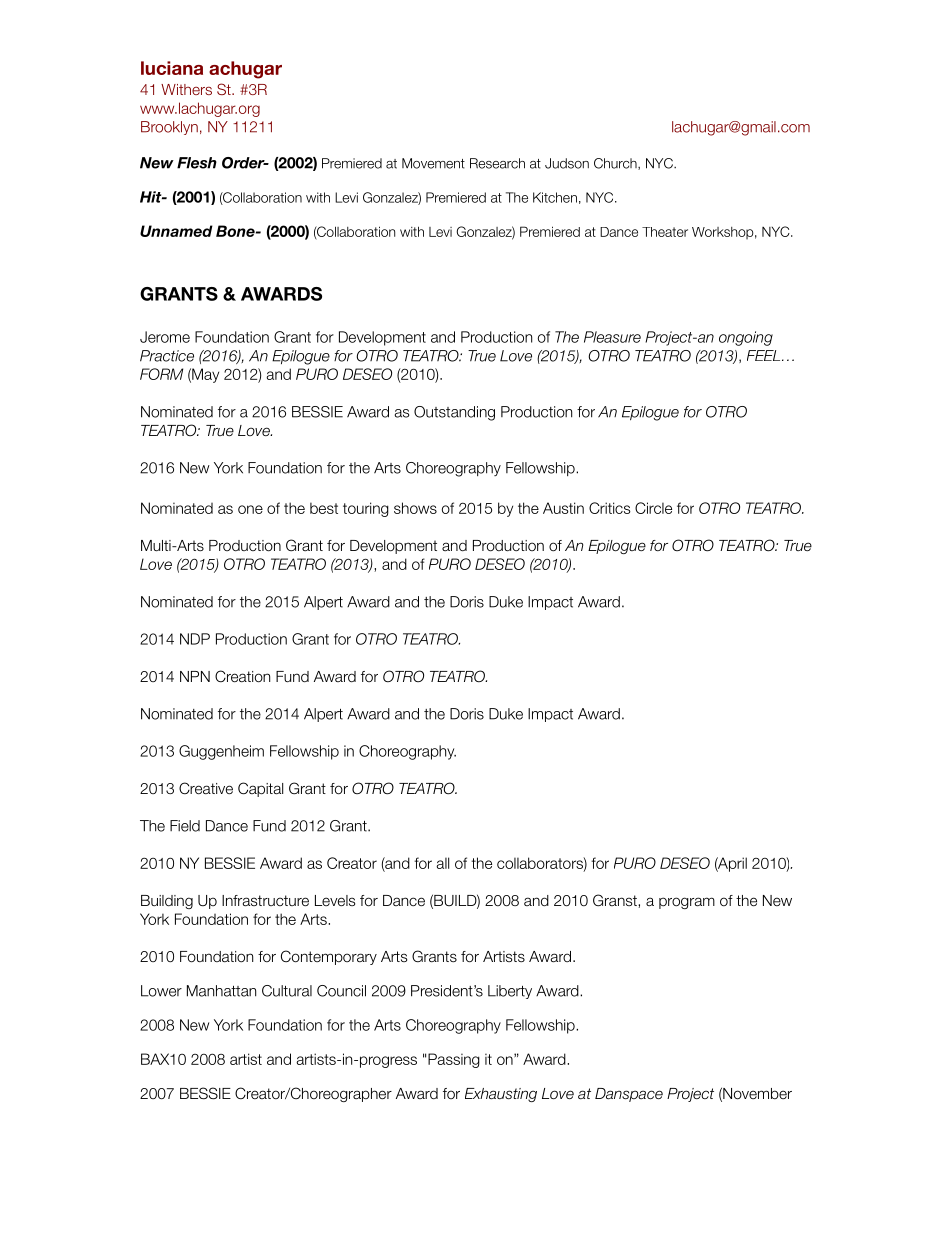 The width and height of the image is (952, 1233). Describe the element at coordinates (616, 164) in the image. I see `Church` at that location.
